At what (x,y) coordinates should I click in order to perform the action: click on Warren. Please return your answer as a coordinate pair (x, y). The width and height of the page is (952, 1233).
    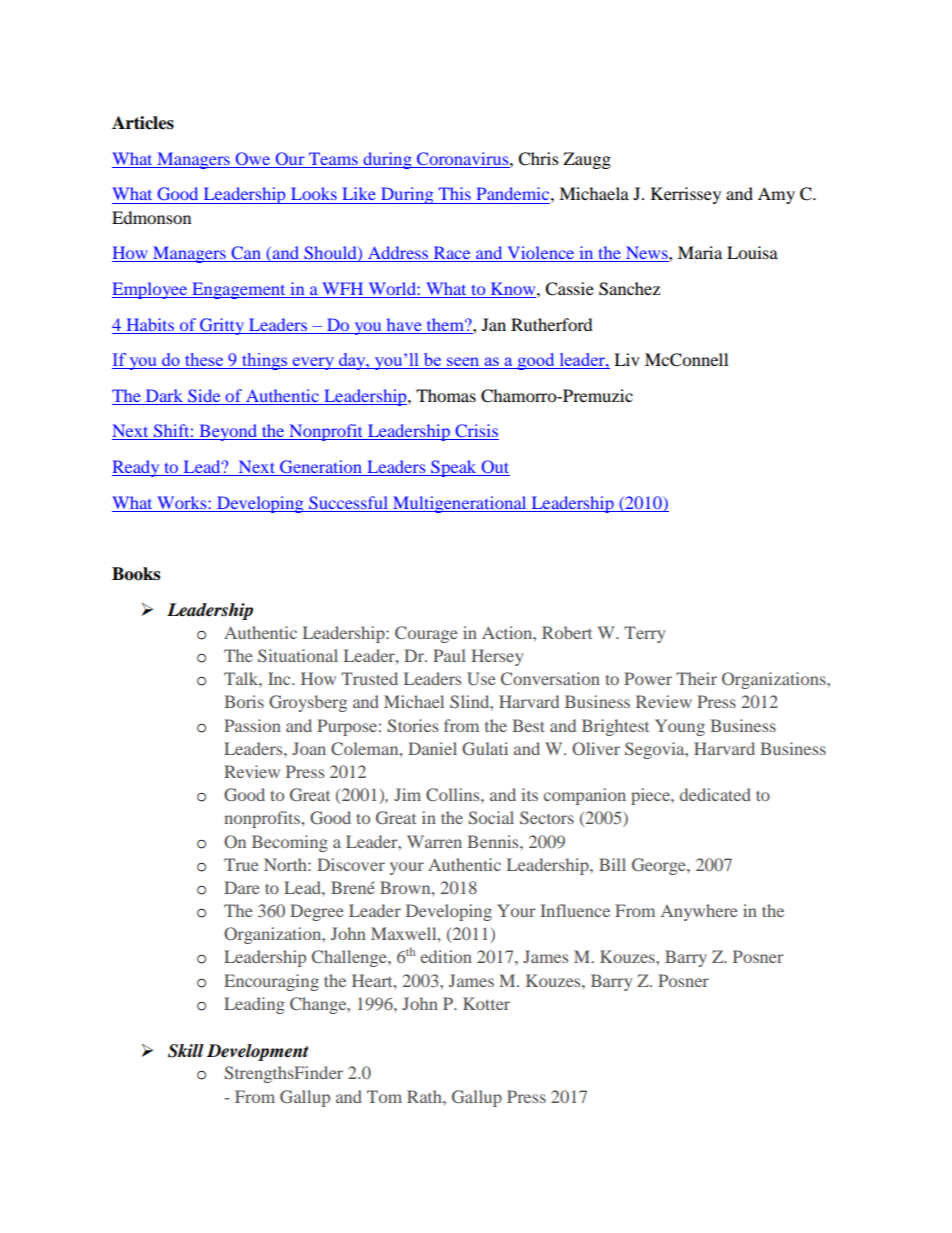
    Looking at the image, I should click on (434, 841).
